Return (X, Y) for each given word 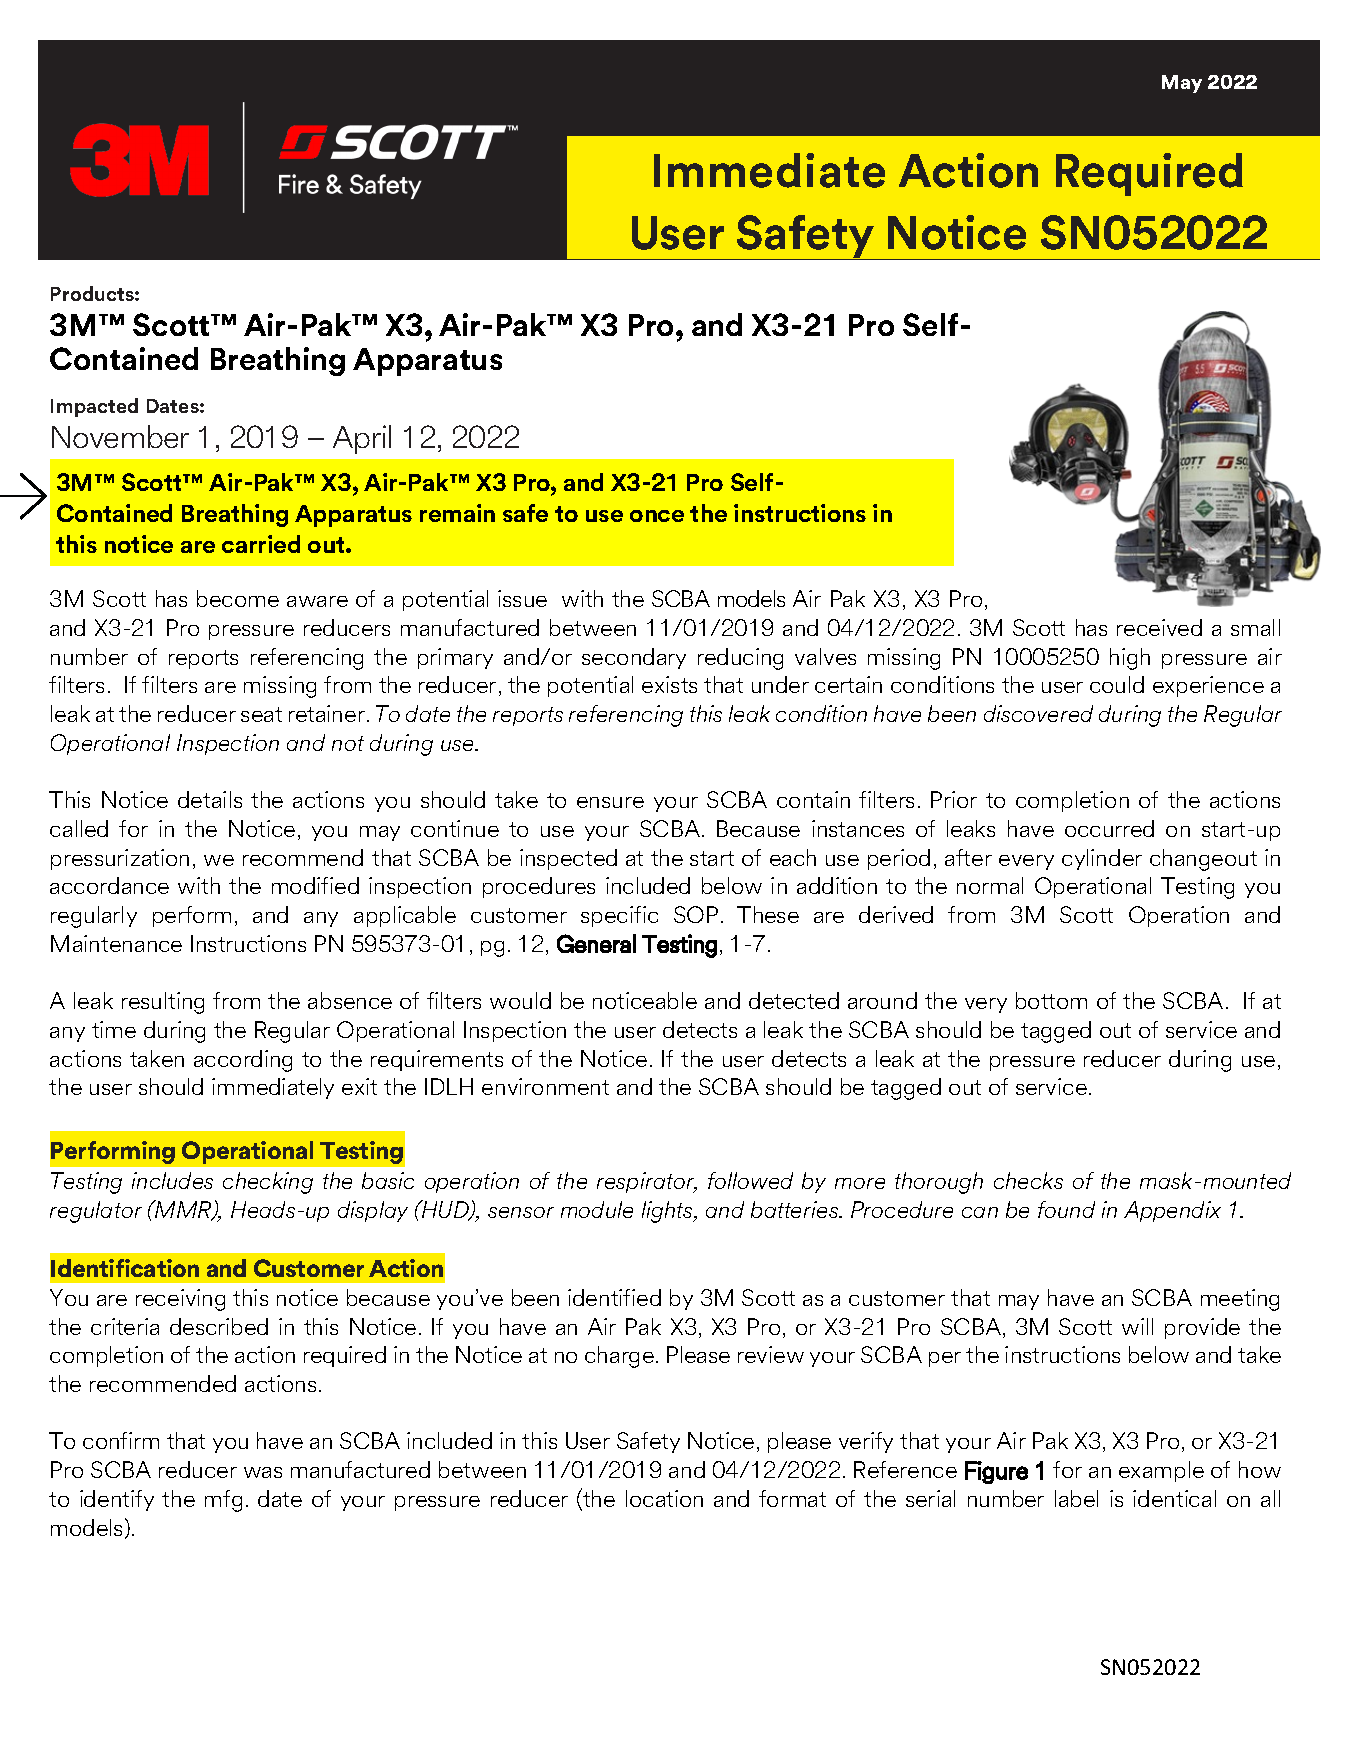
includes (172, 1180)
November (120, 436)
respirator (647, 1182)
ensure (610, 802)
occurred (1109, 828)
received (1159, 627)
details (210, 799)
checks (1028, 1180)
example (1161, 1471)
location (664, 1498)
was (263, 1472)
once (657, 516)
